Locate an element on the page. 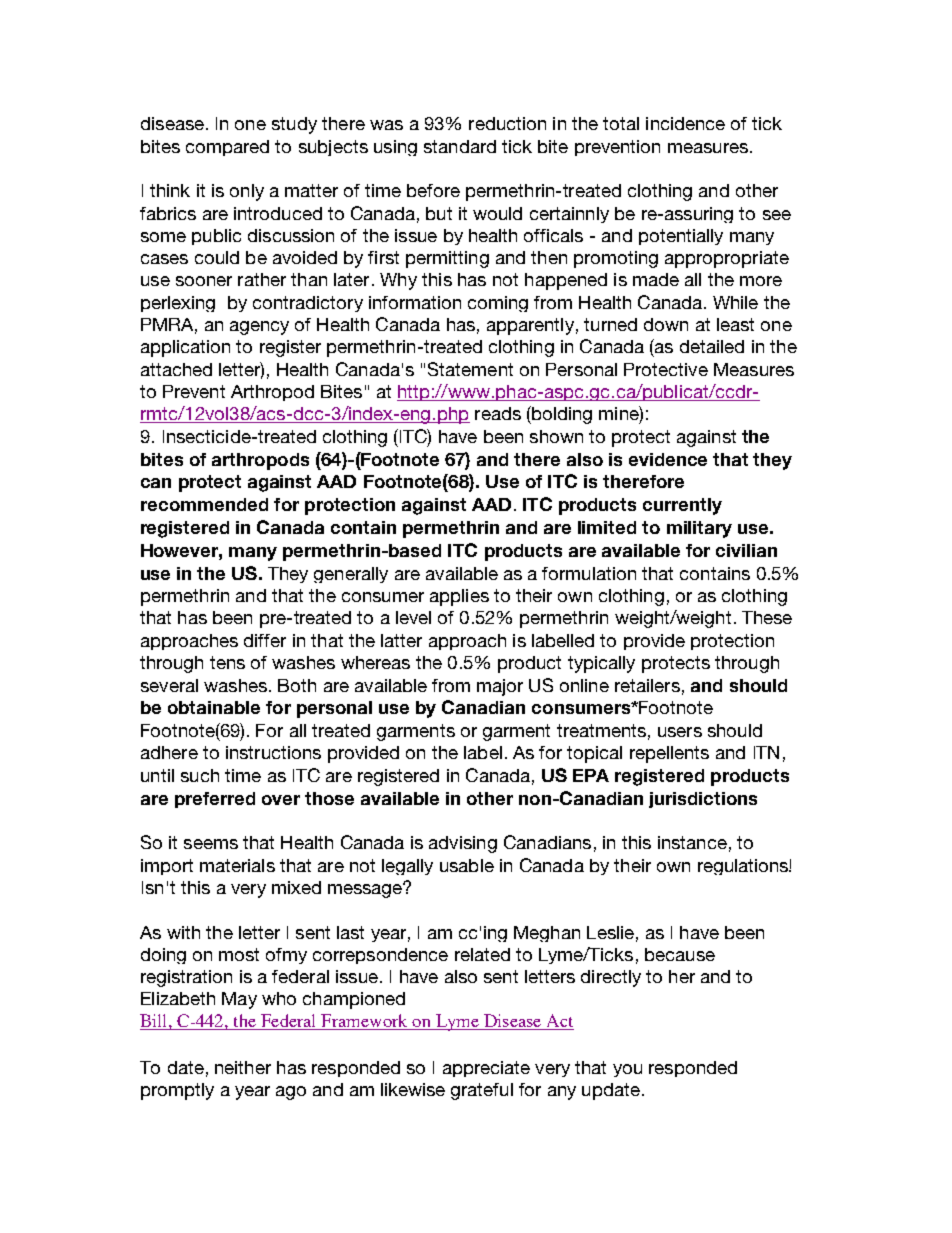  compared is located at coordinates (227, 148).
